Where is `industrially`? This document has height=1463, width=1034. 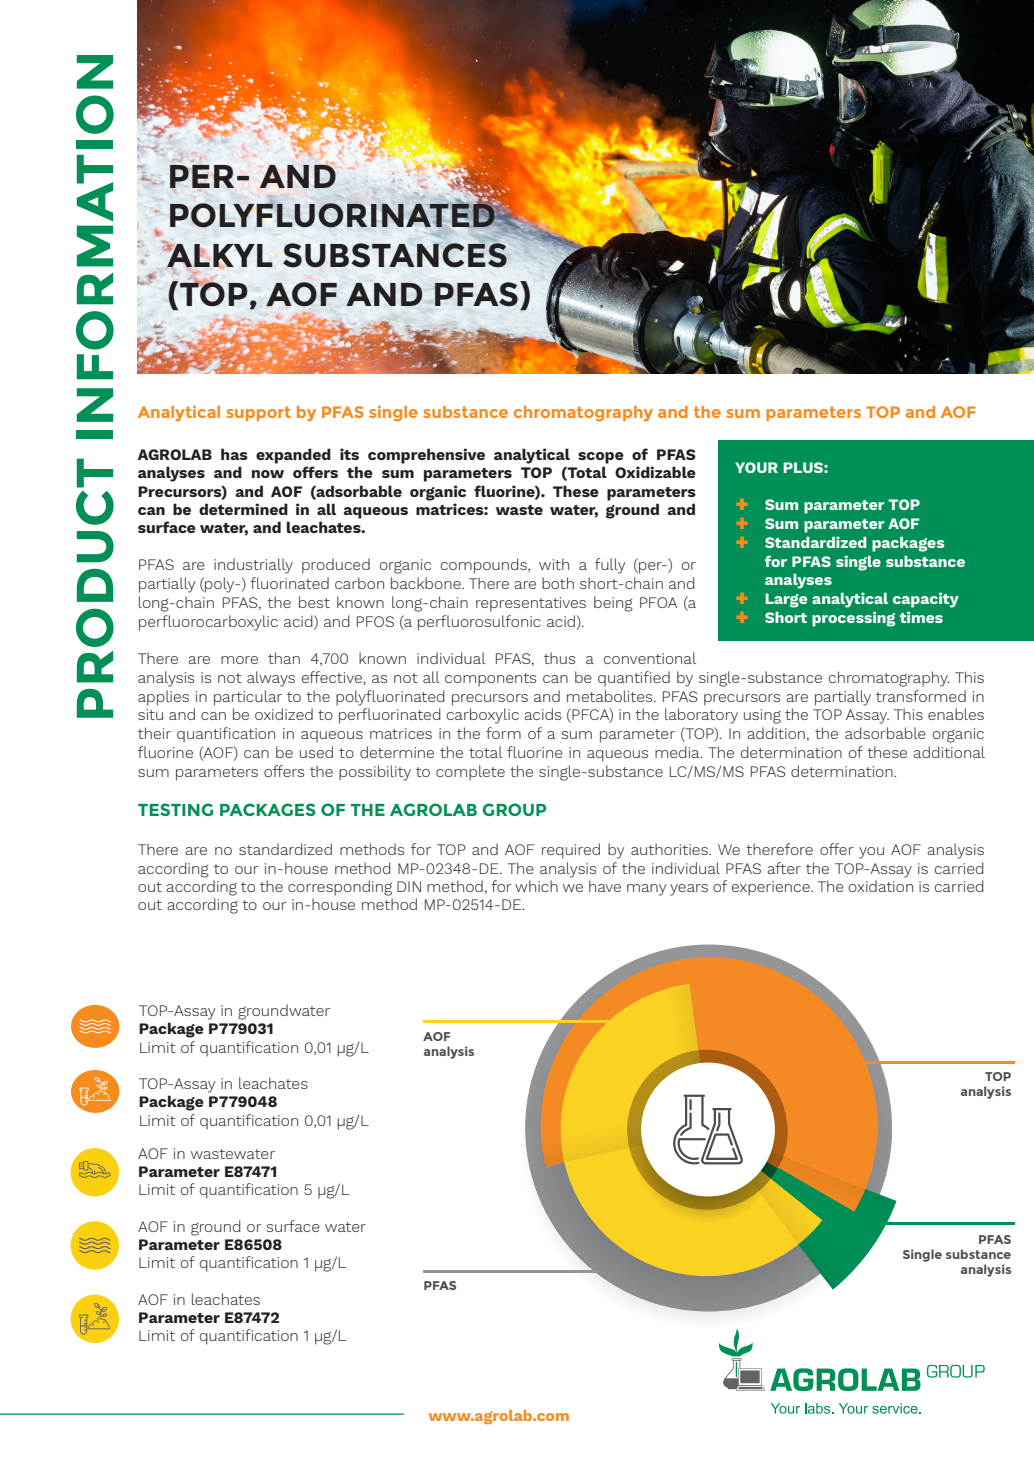 industrially is located at coordinates (253, 566).
